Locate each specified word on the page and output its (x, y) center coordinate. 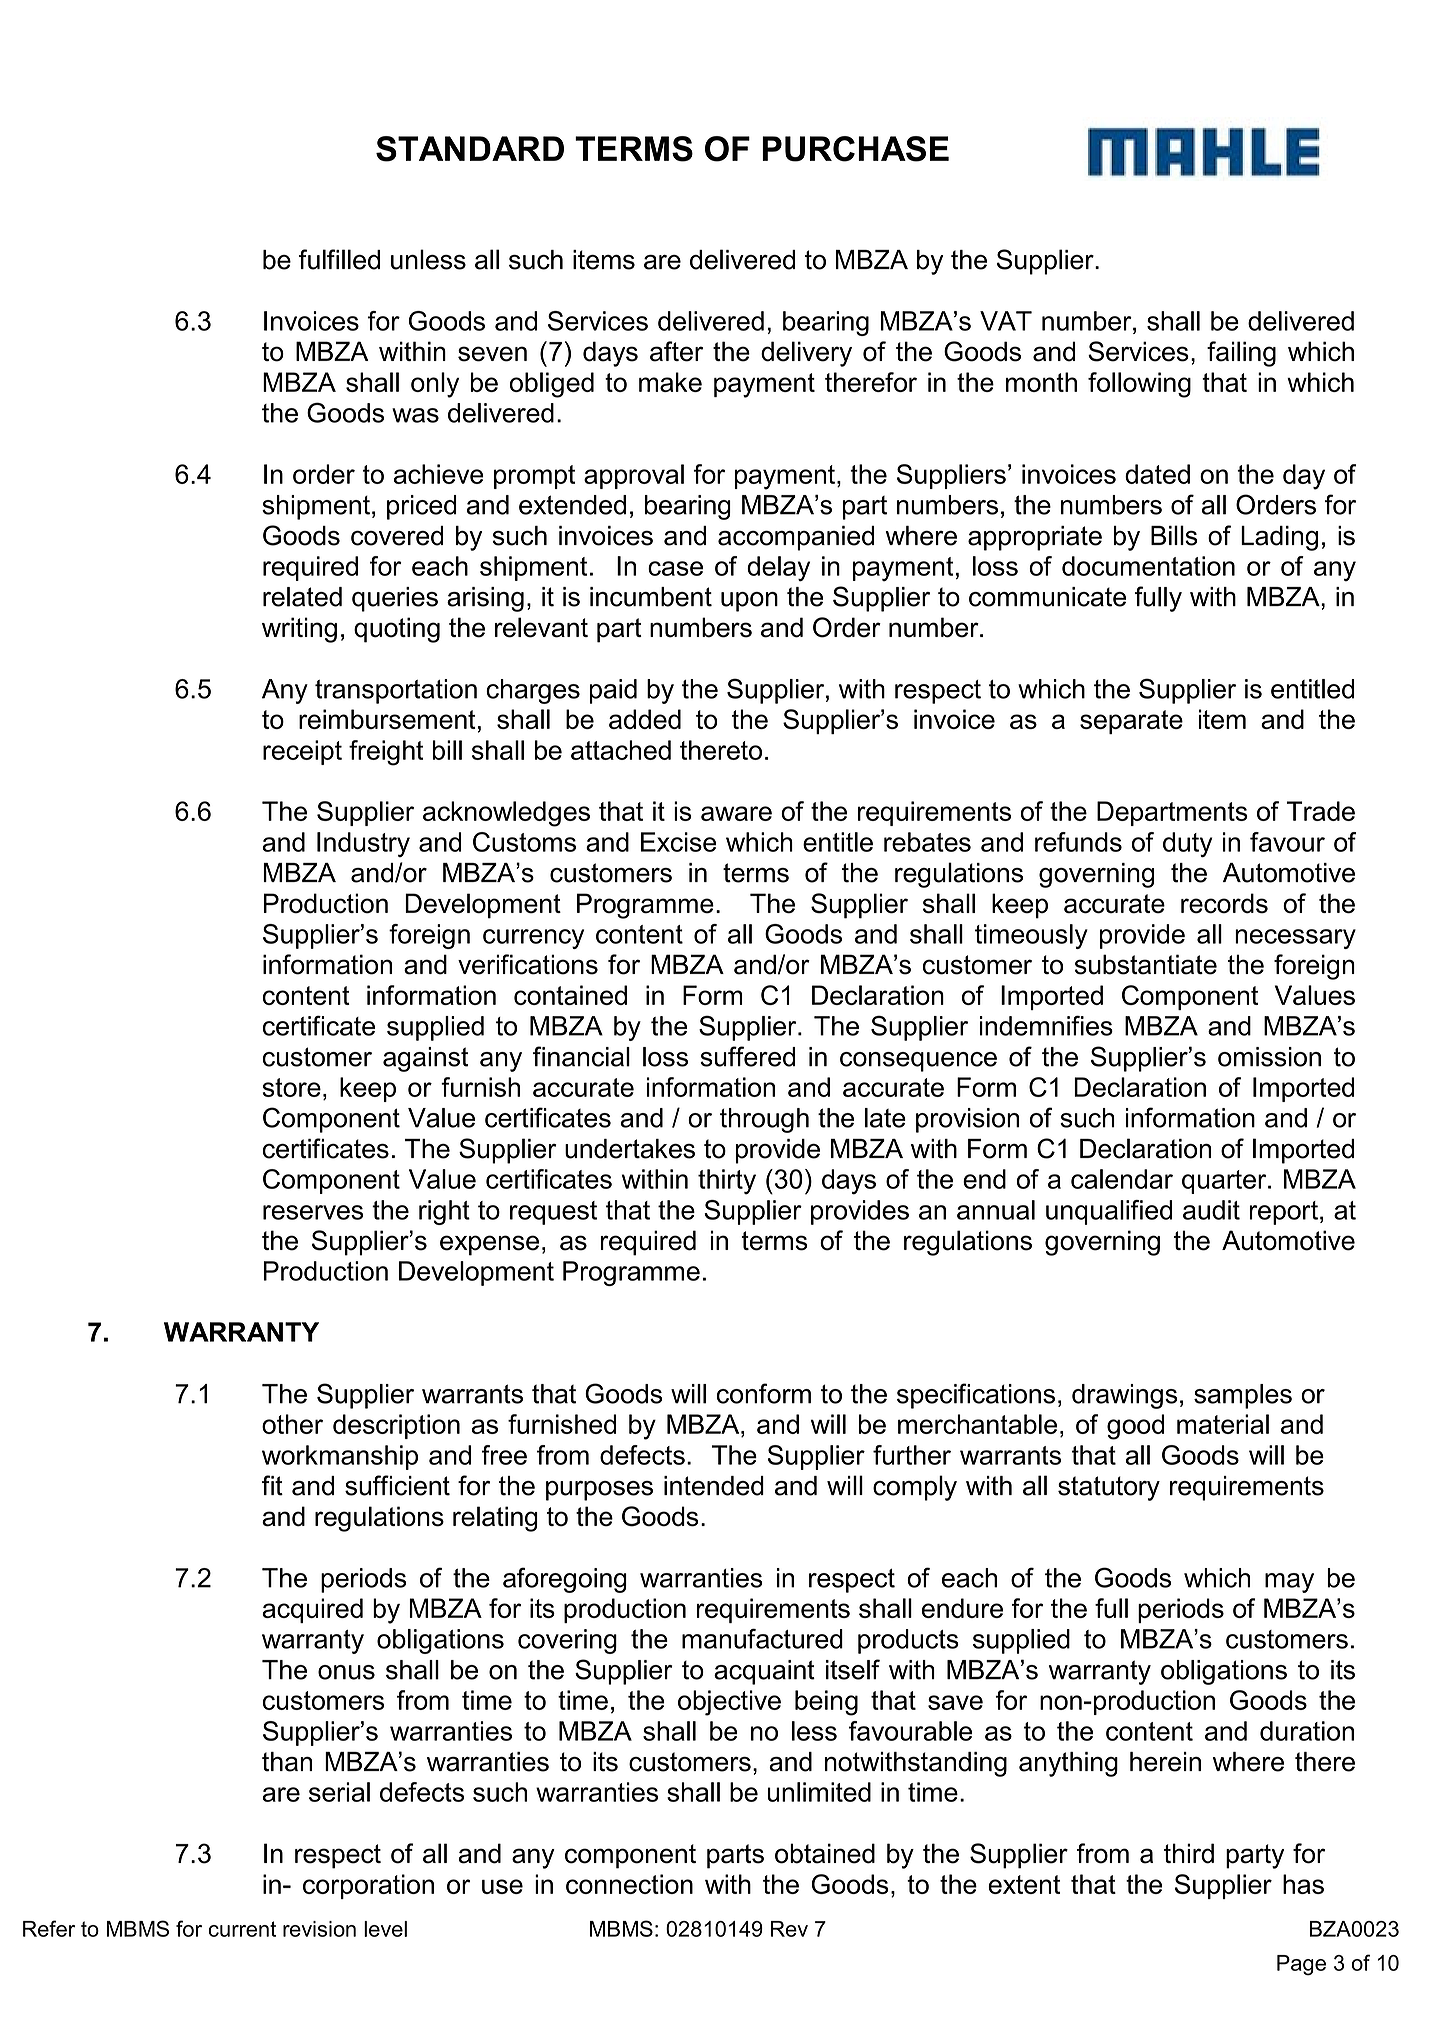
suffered (747, 1056)
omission (1269, 1057)
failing (1241, 354)
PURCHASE (855, 149)
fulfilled (339, 259)
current (242, 1929)
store (292, 1087)
